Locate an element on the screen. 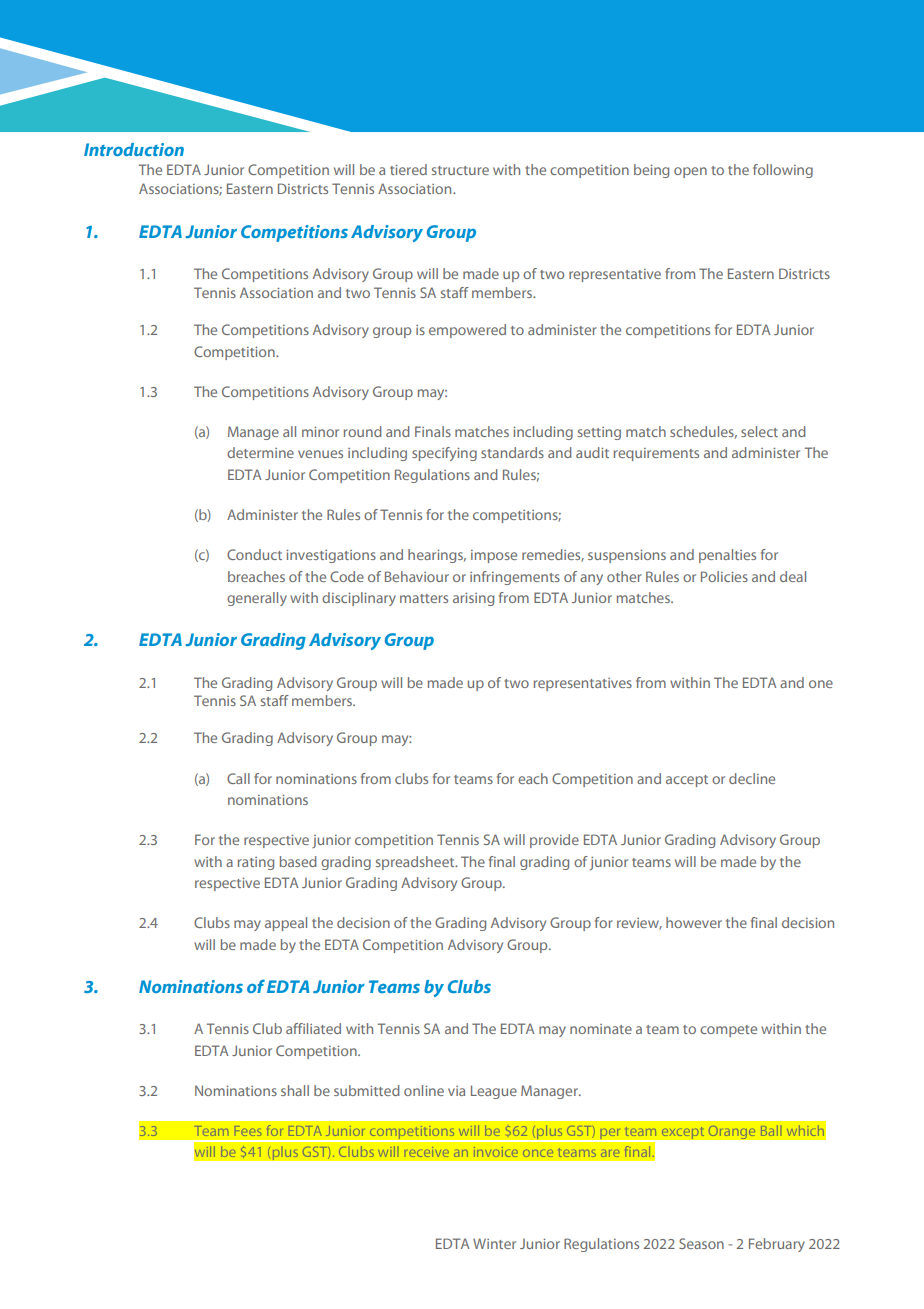 The height and width of the screenshot is (1309, 924). provide is located at coordinates (554, 841).
